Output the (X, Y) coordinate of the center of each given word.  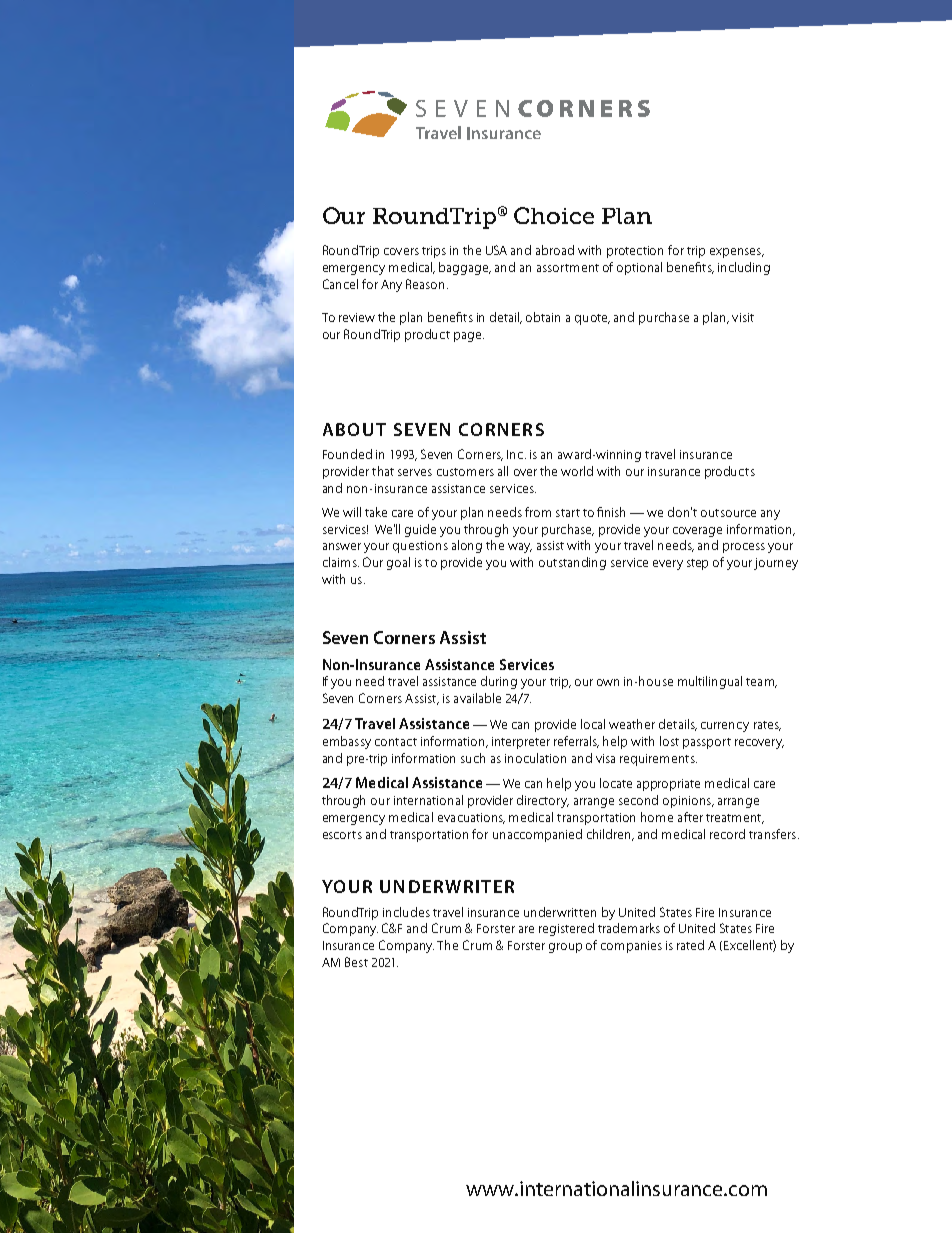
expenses (736, 253)
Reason (427, 284)
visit (743, 317)
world (577, 471)
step (697, 564)
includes (406, 912)
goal (398, 563)
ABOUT (354, 429)
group (565, 948)
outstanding (572, 563)
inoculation (535, 758)
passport (707, 743)
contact (396, 742)
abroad (555, 250)
